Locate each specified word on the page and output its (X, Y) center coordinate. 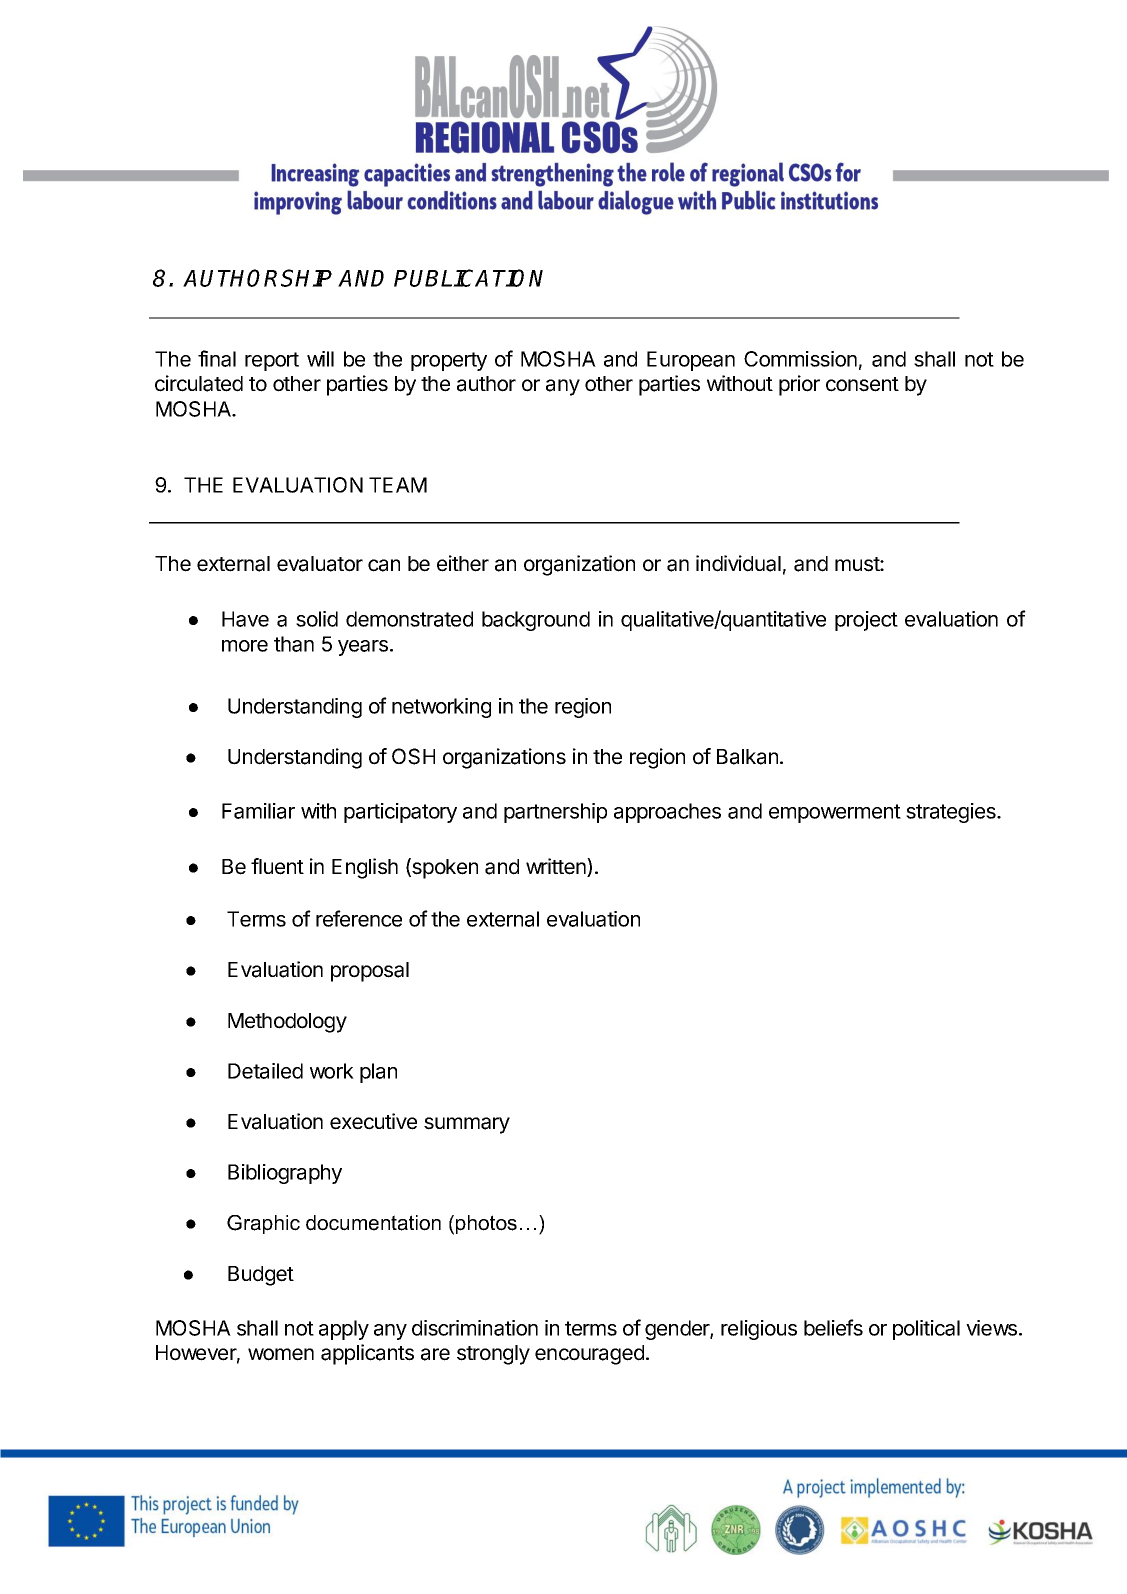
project (866, 621)
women (281, 1354)
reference (359, 918)
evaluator (320, 564)
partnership (555, 813)
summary (467, 1125)
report (272, 361)
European (691, 361)
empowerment (835, 813)
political (926, 1330)
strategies (952, 813)
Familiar (258, 811)
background (536, 621)
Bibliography (285, 1174)
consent (862, 384)
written (557, 867)
